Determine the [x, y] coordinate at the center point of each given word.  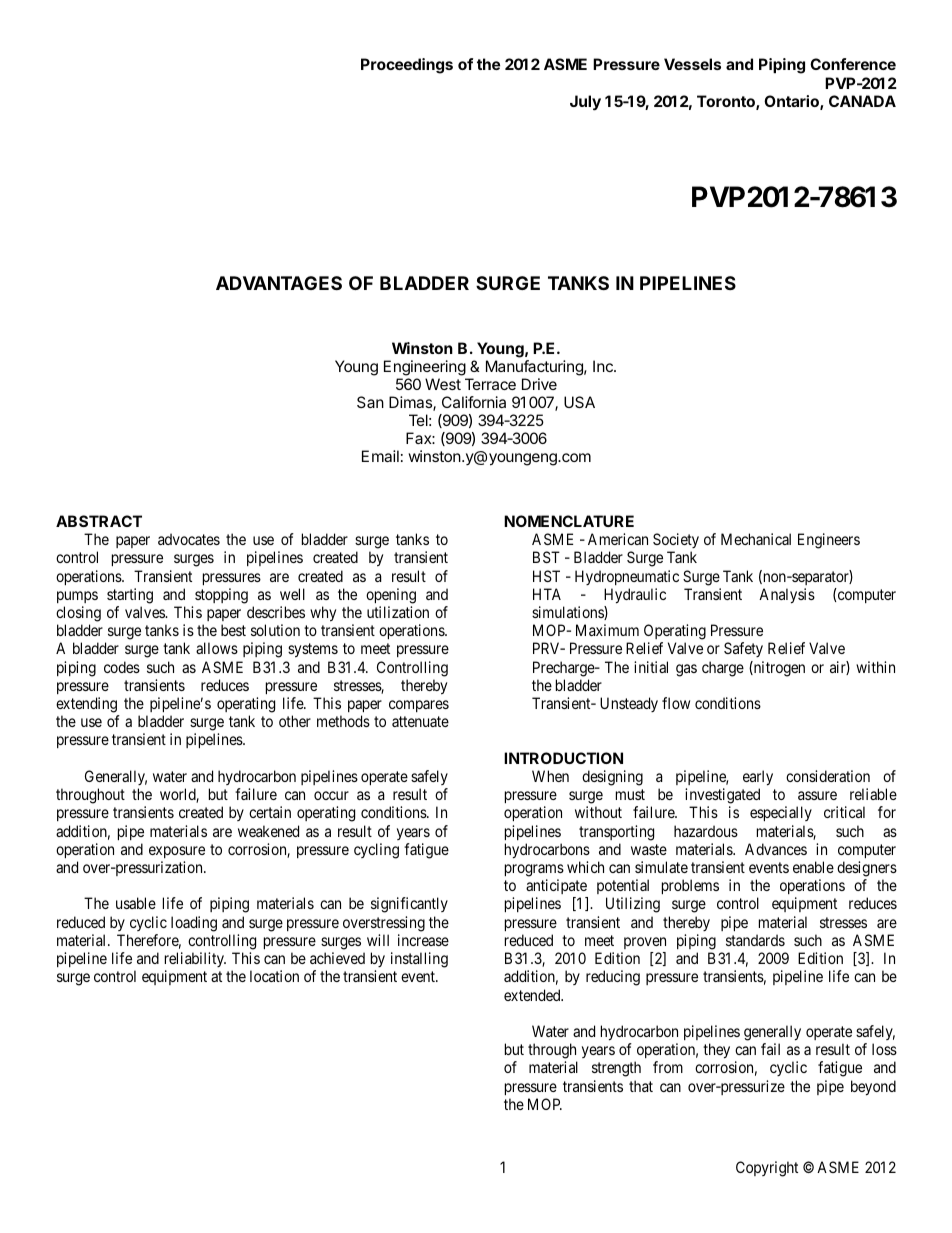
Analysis [787, 596]
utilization [398, 612]
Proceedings [407, 66]
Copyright [767, 1169]
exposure [177, 852]
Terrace [490, 384]
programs [534, 870]
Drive [539, 384]
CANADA [862, 101]
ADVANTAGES [279, 283]
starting [130, 596]
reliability [195, 959]
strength [616, 1069]
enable [813, 867]
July [585, 103]
